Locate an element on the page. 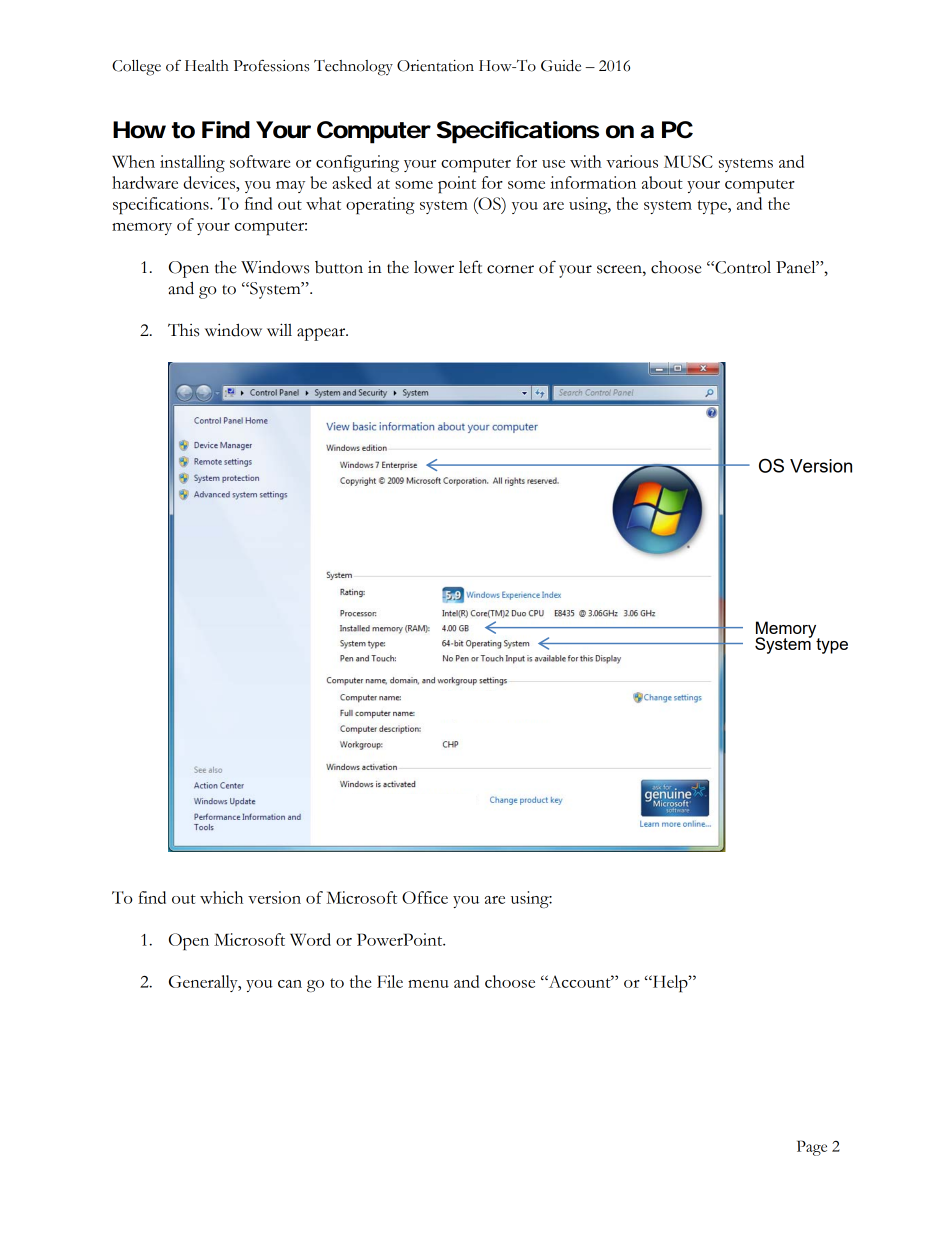 This image has height=1233, width=952. Help is located at coordinates (670, 983).
